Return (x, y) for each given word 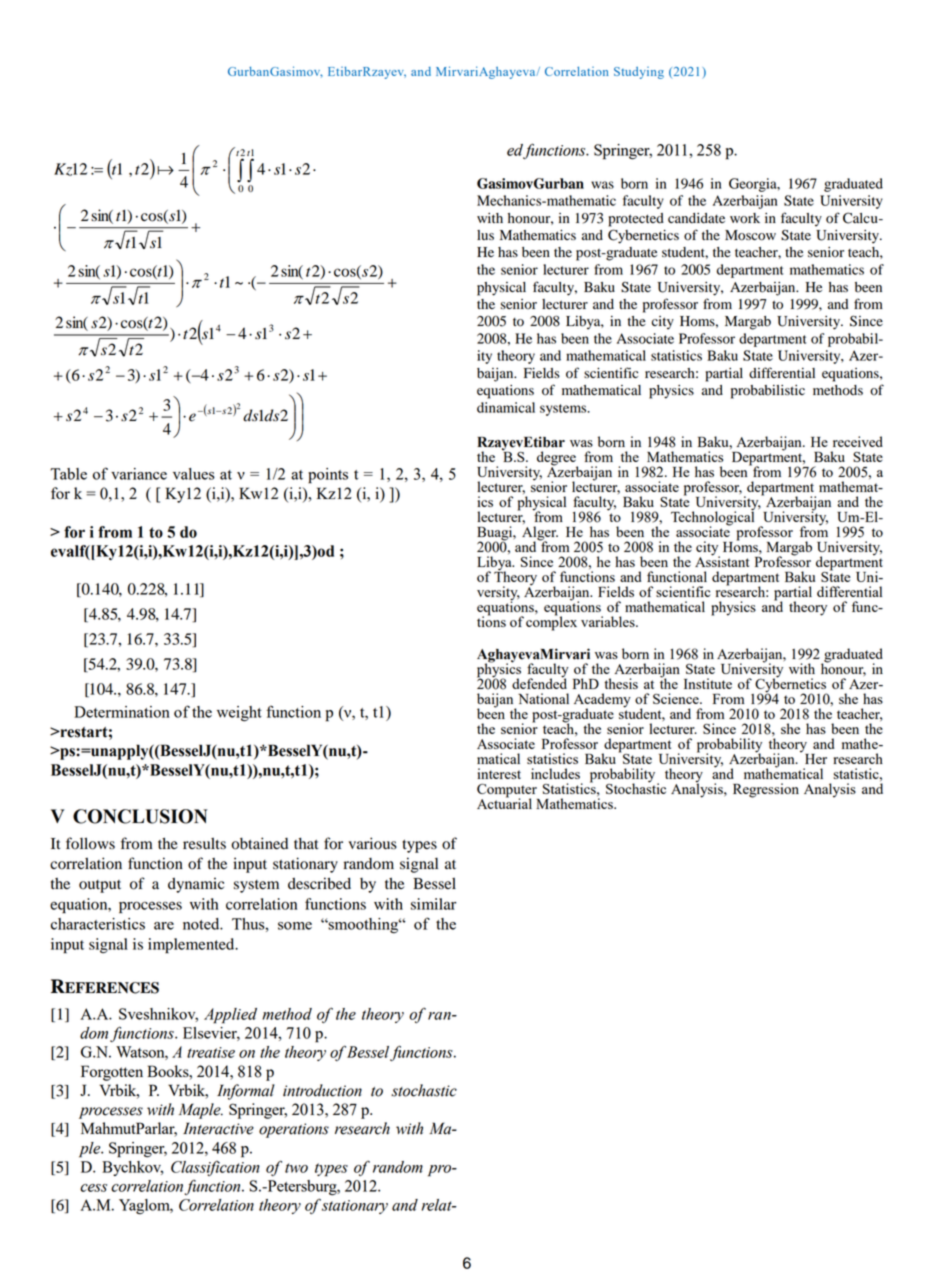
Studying (639, 73)
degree (557, 459)
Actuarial (504, 802)
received (858, 441)
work (745, 218)
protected (636, 220)
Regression (766, 790)
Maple (201, 1111)
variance (139, 474)
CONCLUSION (140, 816)
